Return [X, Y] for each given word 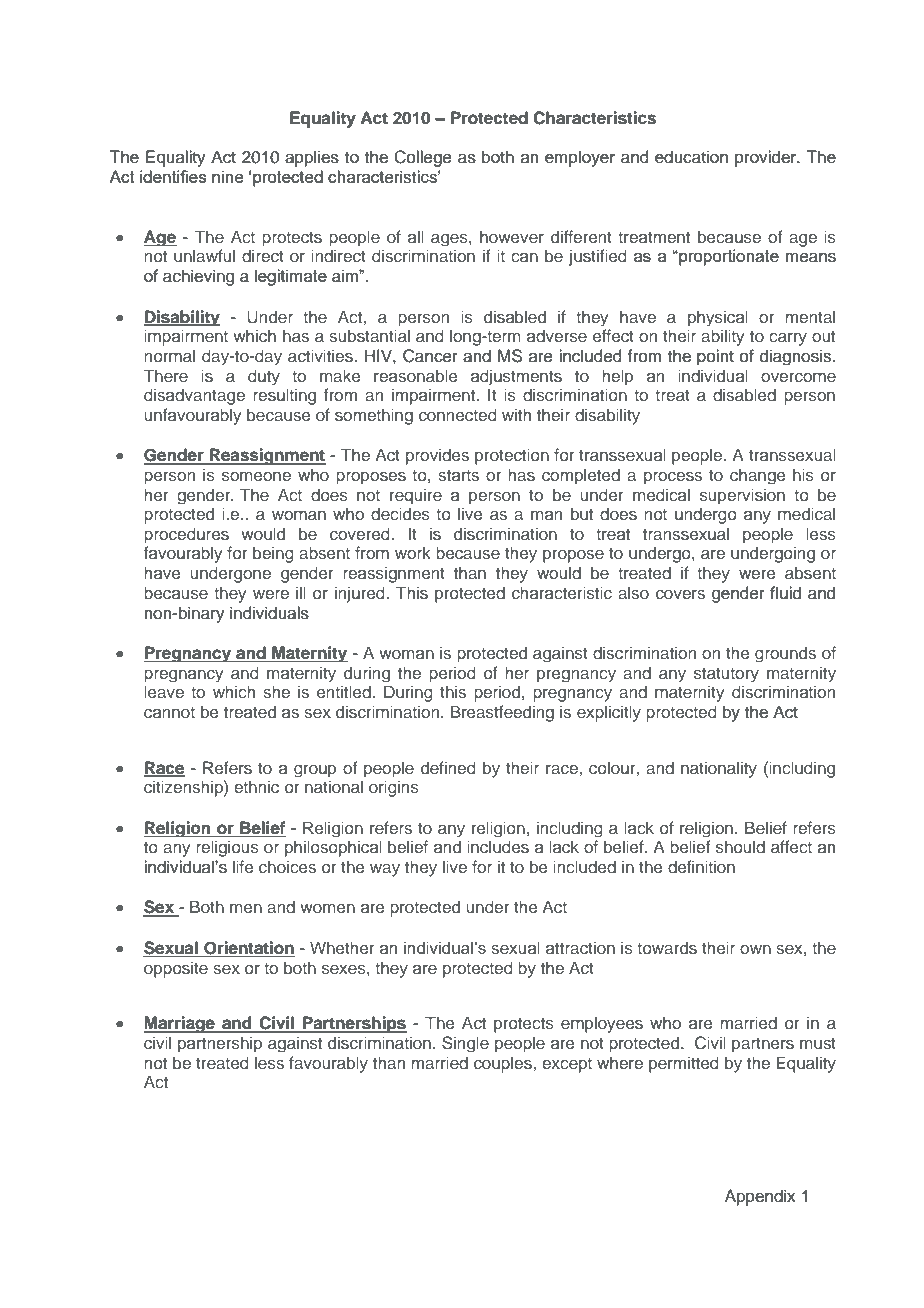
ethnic [256, 786]
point [715, 357]
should [740, 847]
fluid [785, 593]
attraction [580, 947]
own [755, 949]
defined [448, 767]
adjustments [516, 377]
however [512, 236]
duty [264, 377]
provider [767, 158]
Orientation [248, 949]
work [413, 552]
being [273, 554]
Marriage [180, 1024]
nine [228, 176]
